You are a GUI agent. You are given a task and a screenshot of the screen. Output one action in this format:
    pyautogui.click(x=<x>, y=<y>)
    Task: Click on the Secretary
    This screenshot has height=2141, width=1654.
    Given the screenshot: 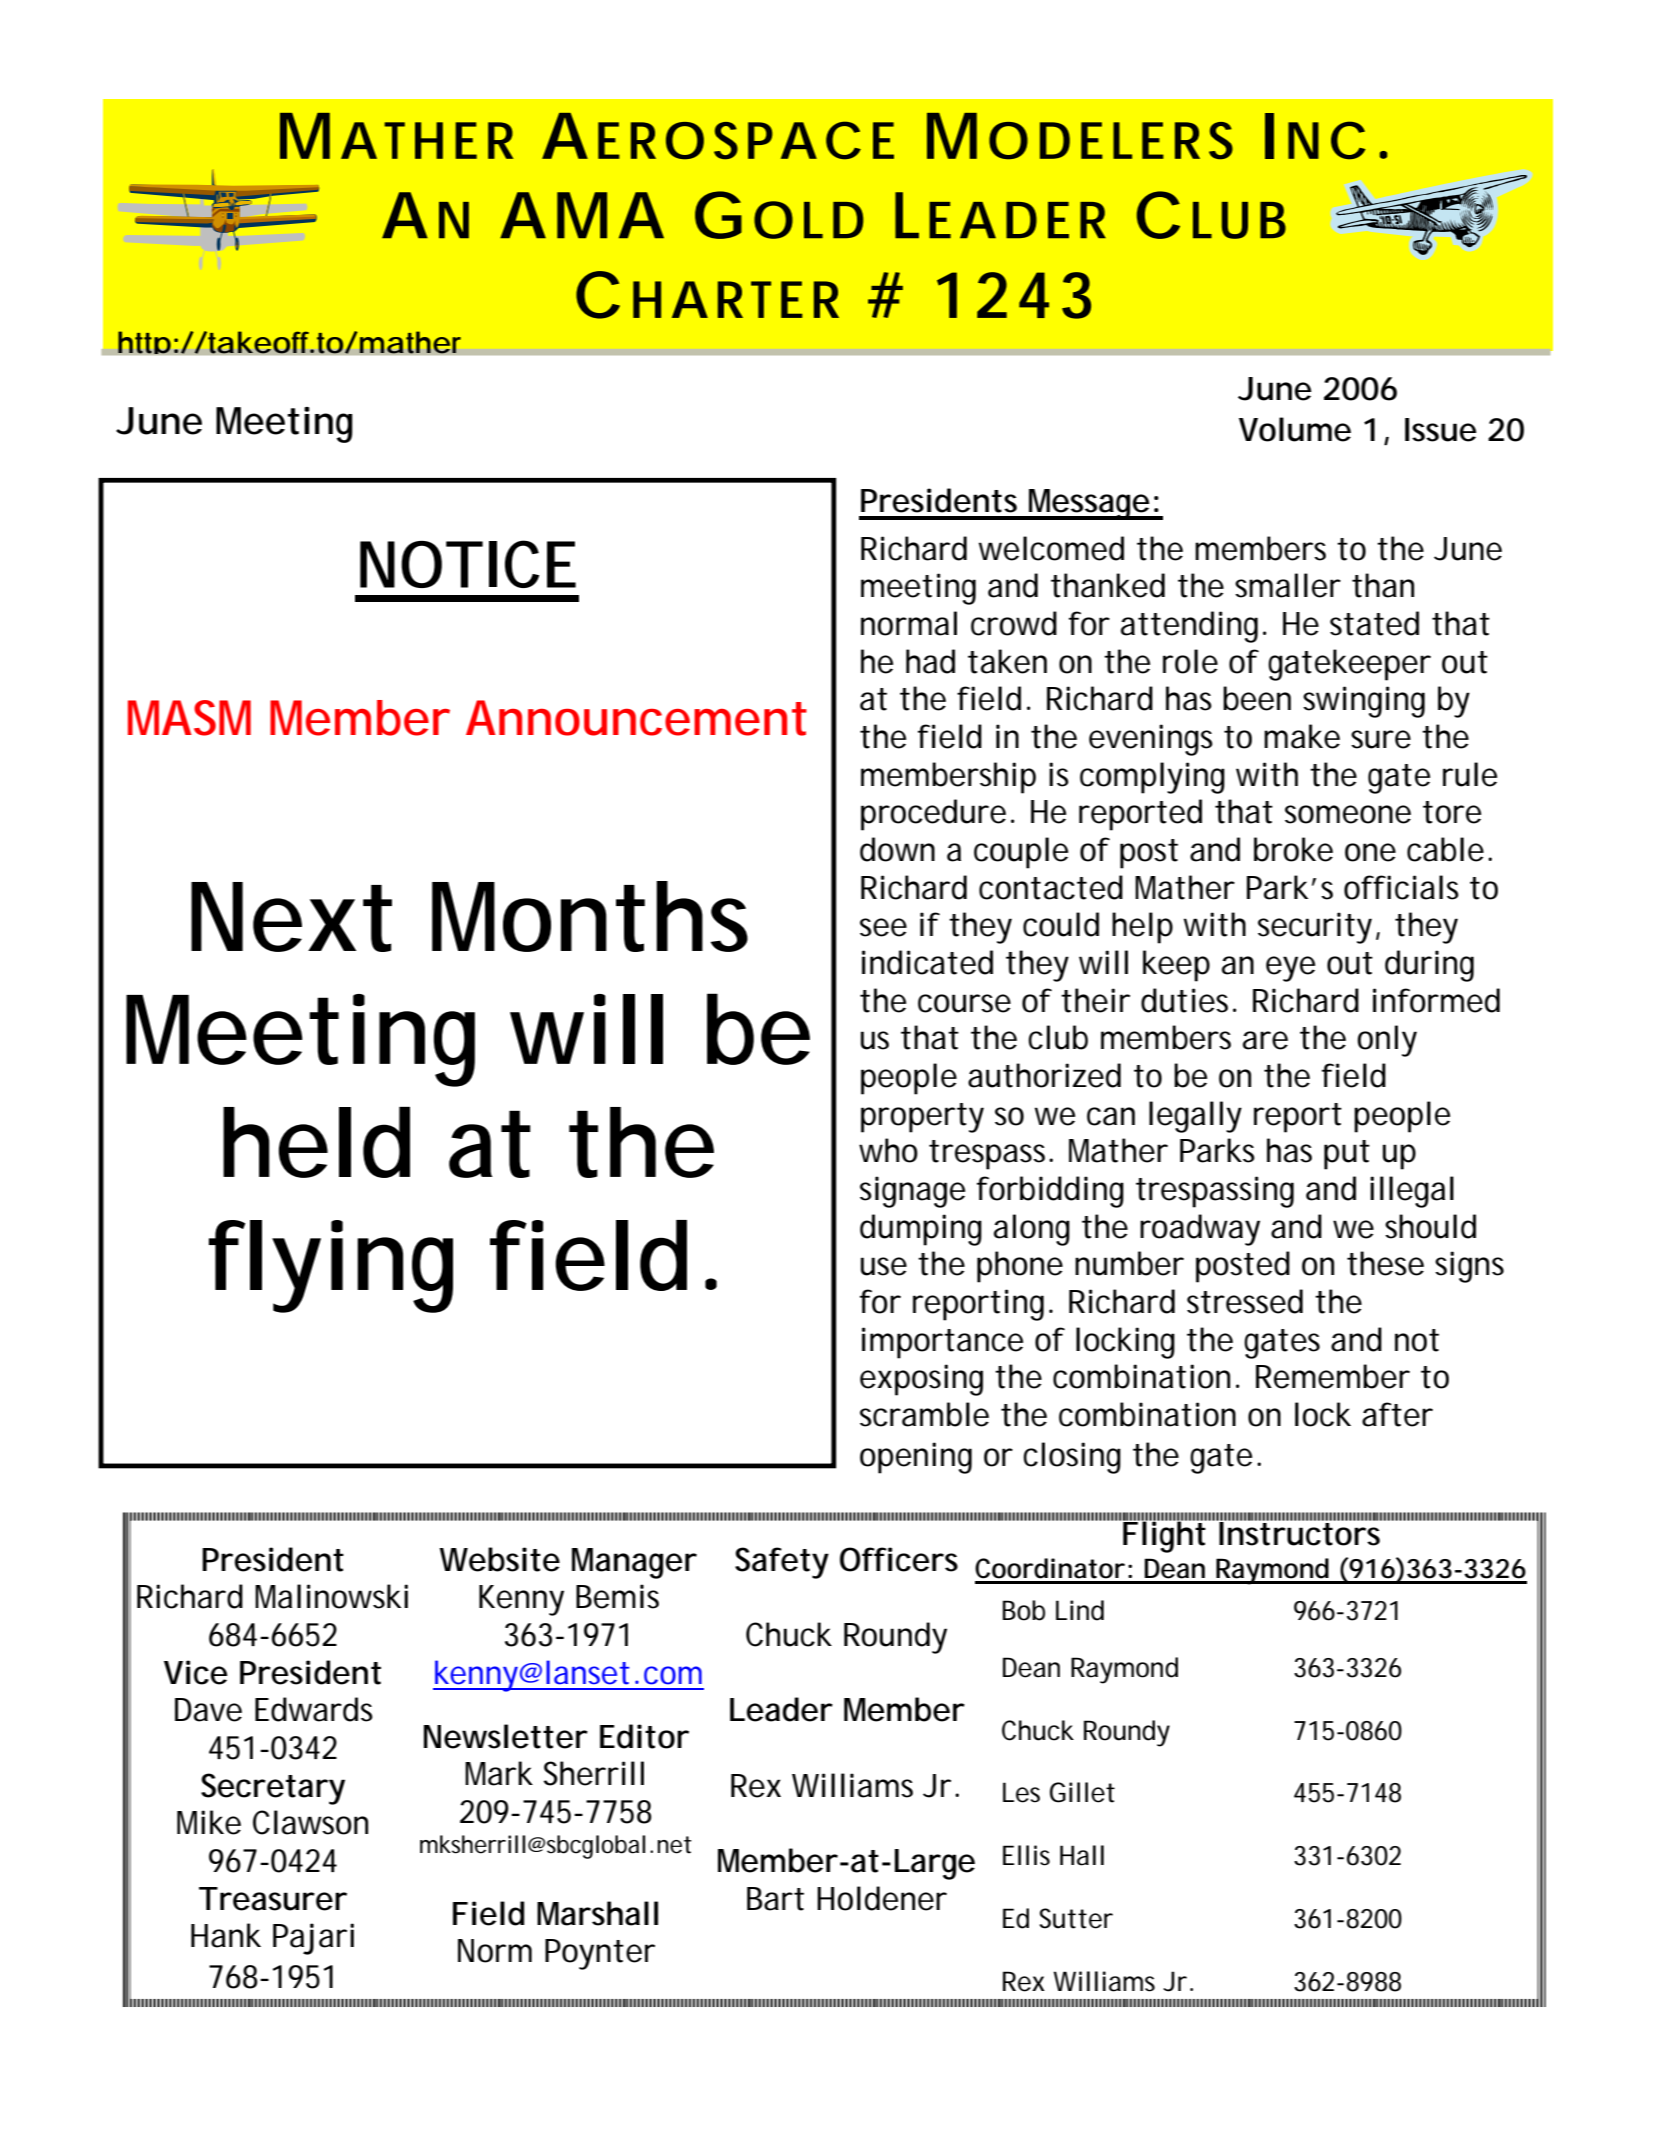 What is the action you would take?
    pyautogui.click(x=273, y=1789)
